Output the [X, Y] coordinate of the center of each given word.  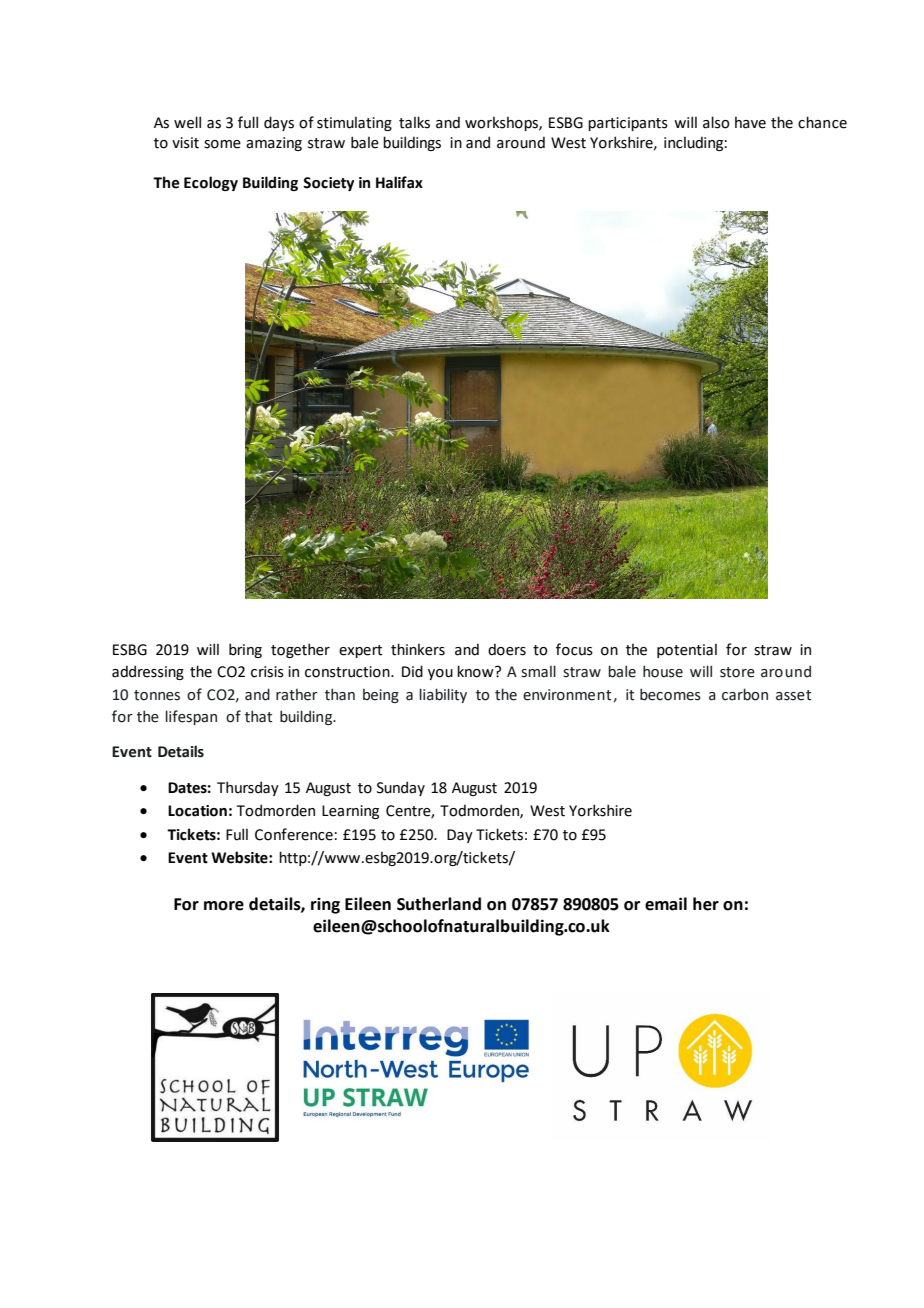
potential [687, 650]
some [222, 144]
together [300, 650]
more [224, 906]
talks [414, 122]
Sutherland [439, 904]
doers [507, 649]
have [750, 122]
